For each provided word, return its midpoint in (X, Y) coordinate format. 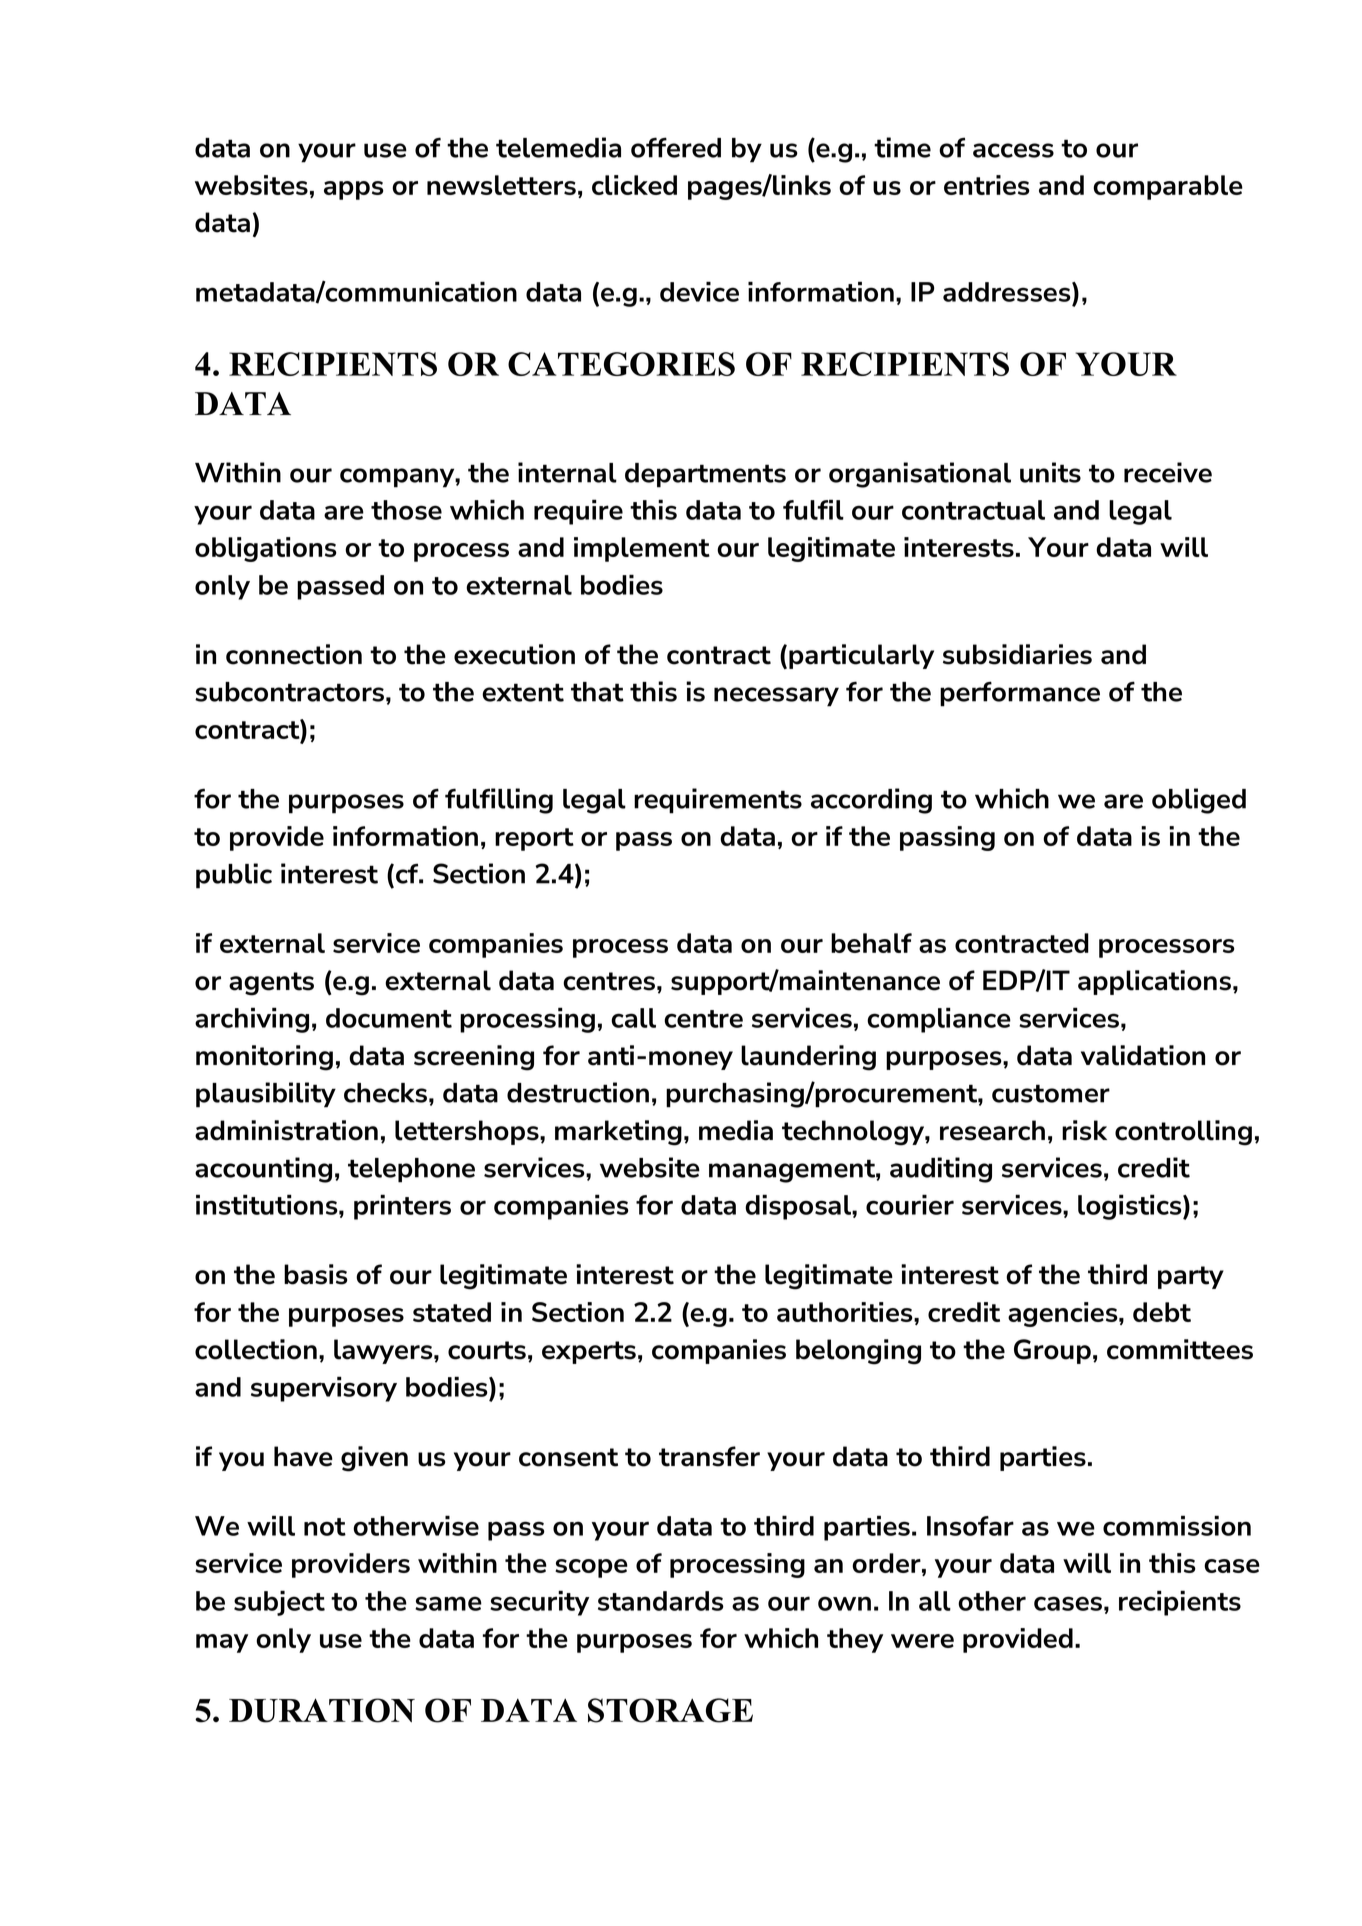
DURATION (322, 1710)
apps (354, 190)
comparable (1168, 187)
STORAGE (670, 1710)
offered (676, 147)
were (922, 1641)
